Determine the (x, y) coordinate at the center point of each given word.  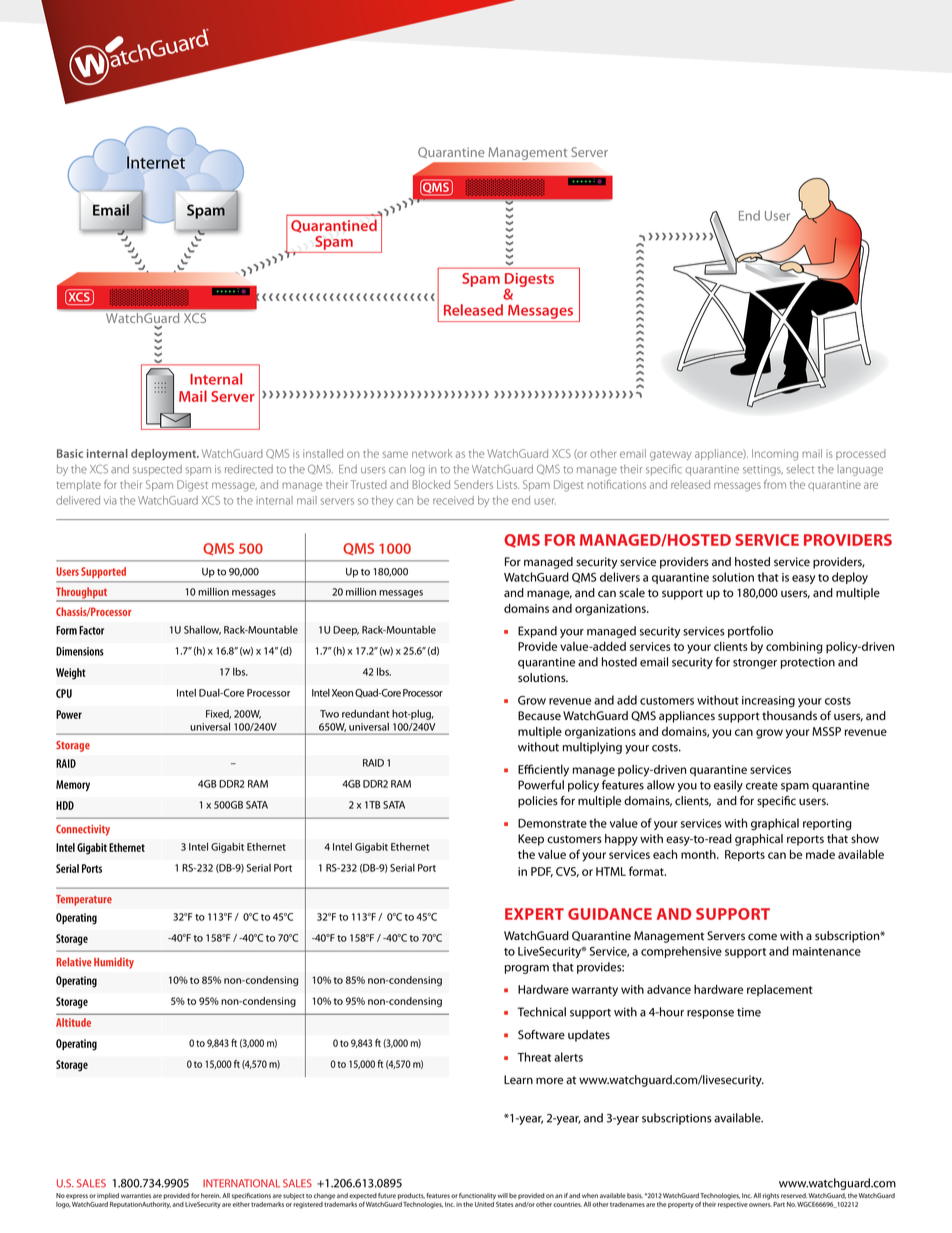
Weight (71, 674)
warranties (136, 1195)
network (432, 453)
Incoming (775, 455)
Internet (156, 162)
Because (539, 716)
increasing (768, 702)
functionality (477, 1196)
